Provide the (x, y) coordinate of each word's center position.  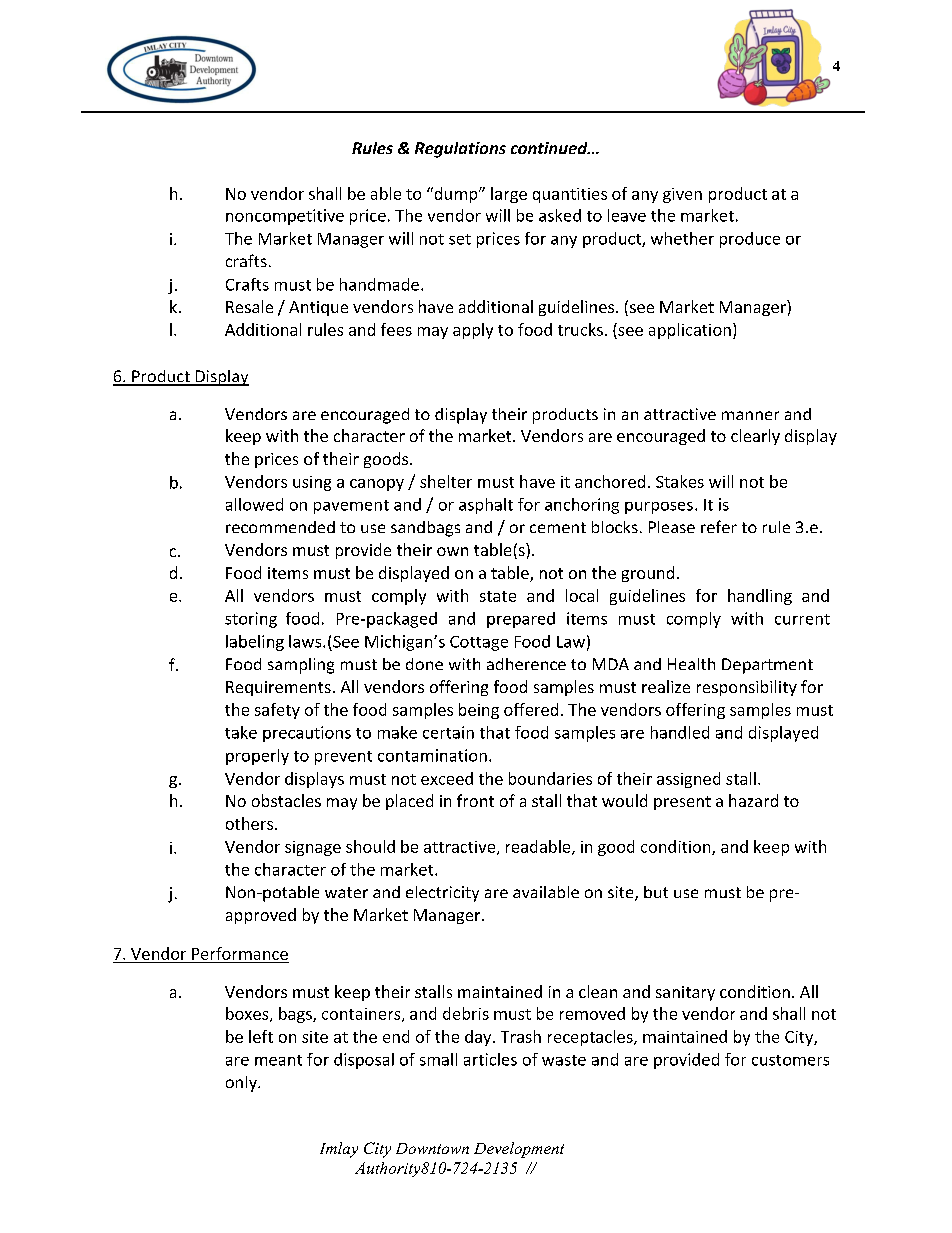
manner (750, 415)
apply (473, 331)
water (346, 892)
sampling (301, 666)
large (509, 195)
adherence (526, 664)
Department (767, 666)
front (475, 800)
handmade (379, 284)
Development (519, 1150)
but (656, 892)
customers (790, 1060)
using (312, 483)
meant (278, 1060)
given (682, 195)
